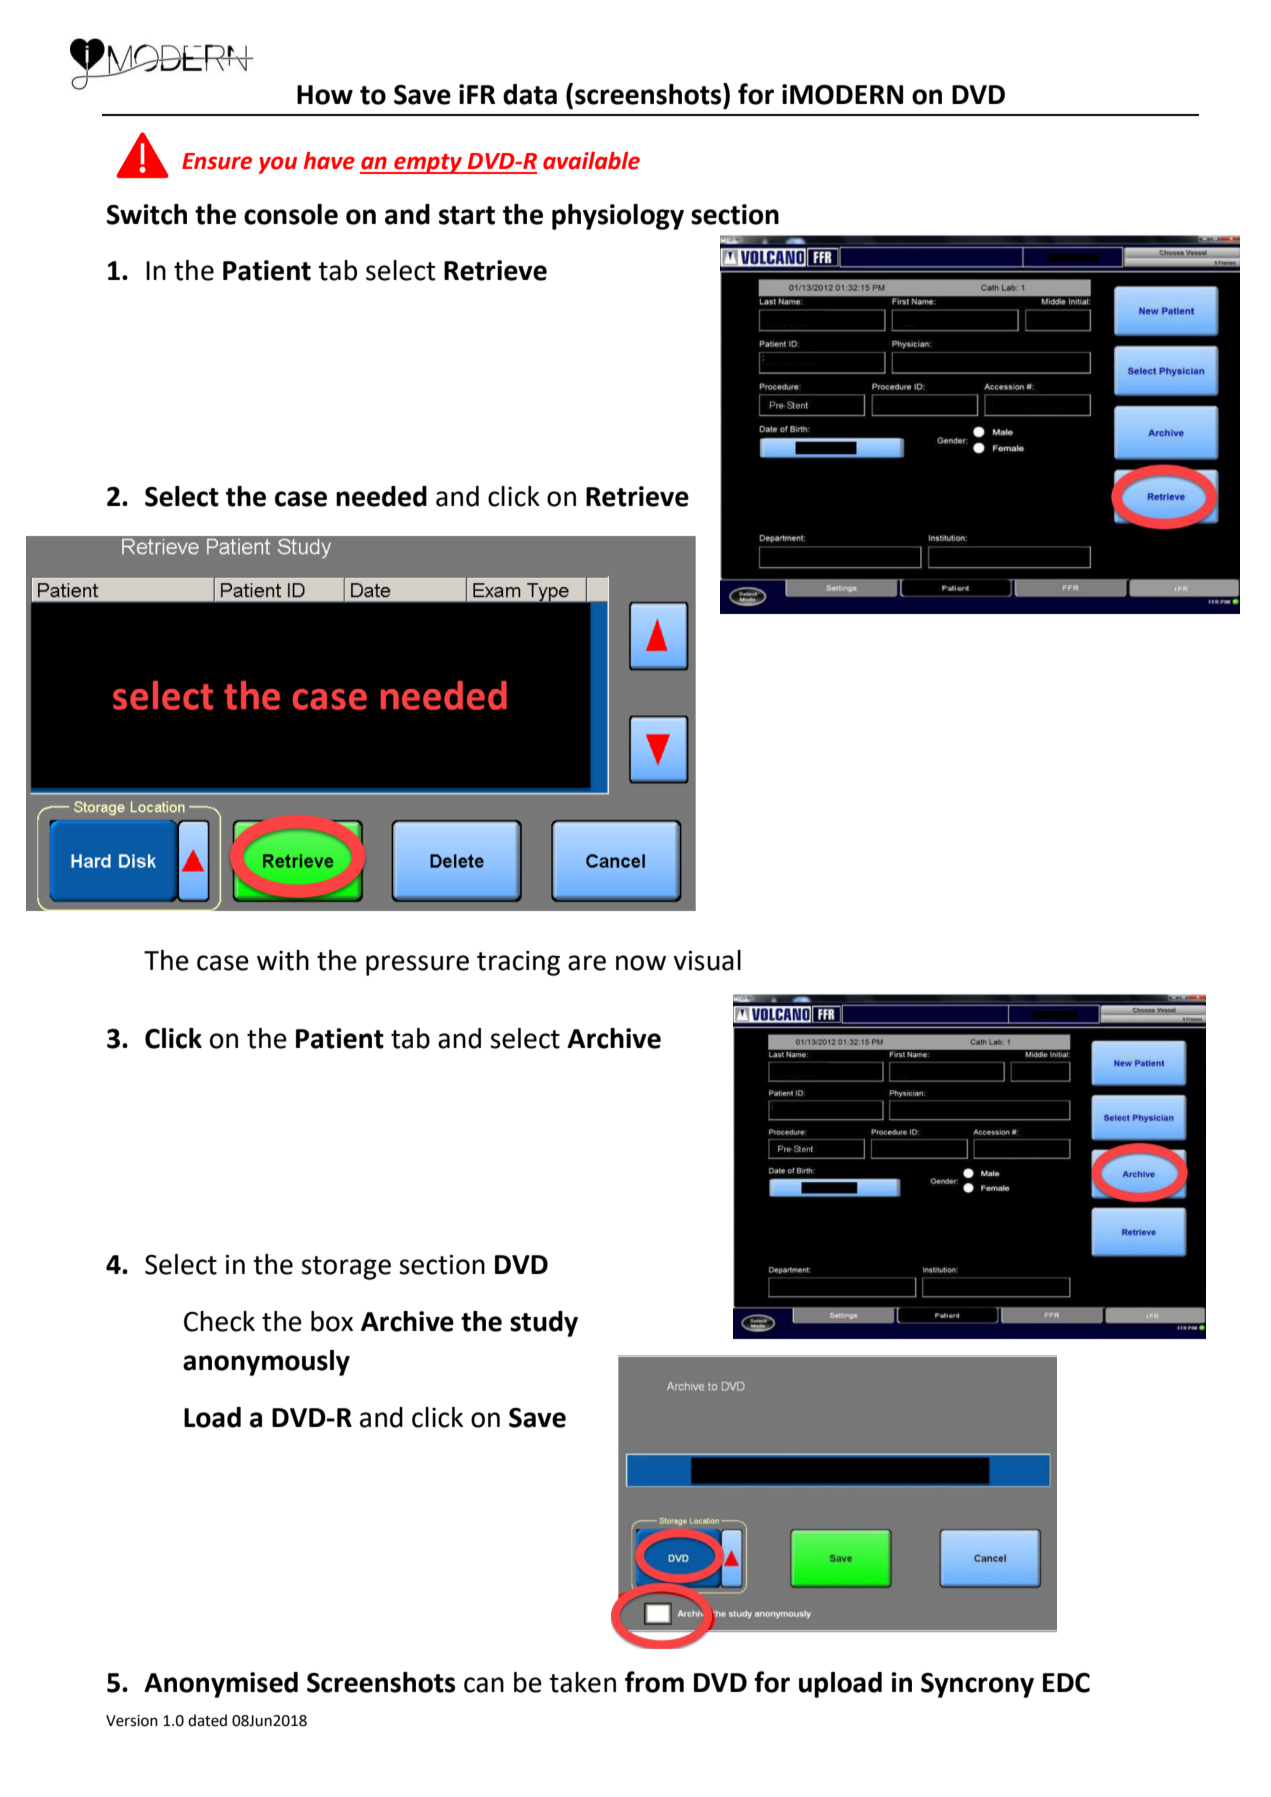 Image resolution: width=1271 pixels, height=1797 pixels. I want to click on Check, so click(219, 1321).
